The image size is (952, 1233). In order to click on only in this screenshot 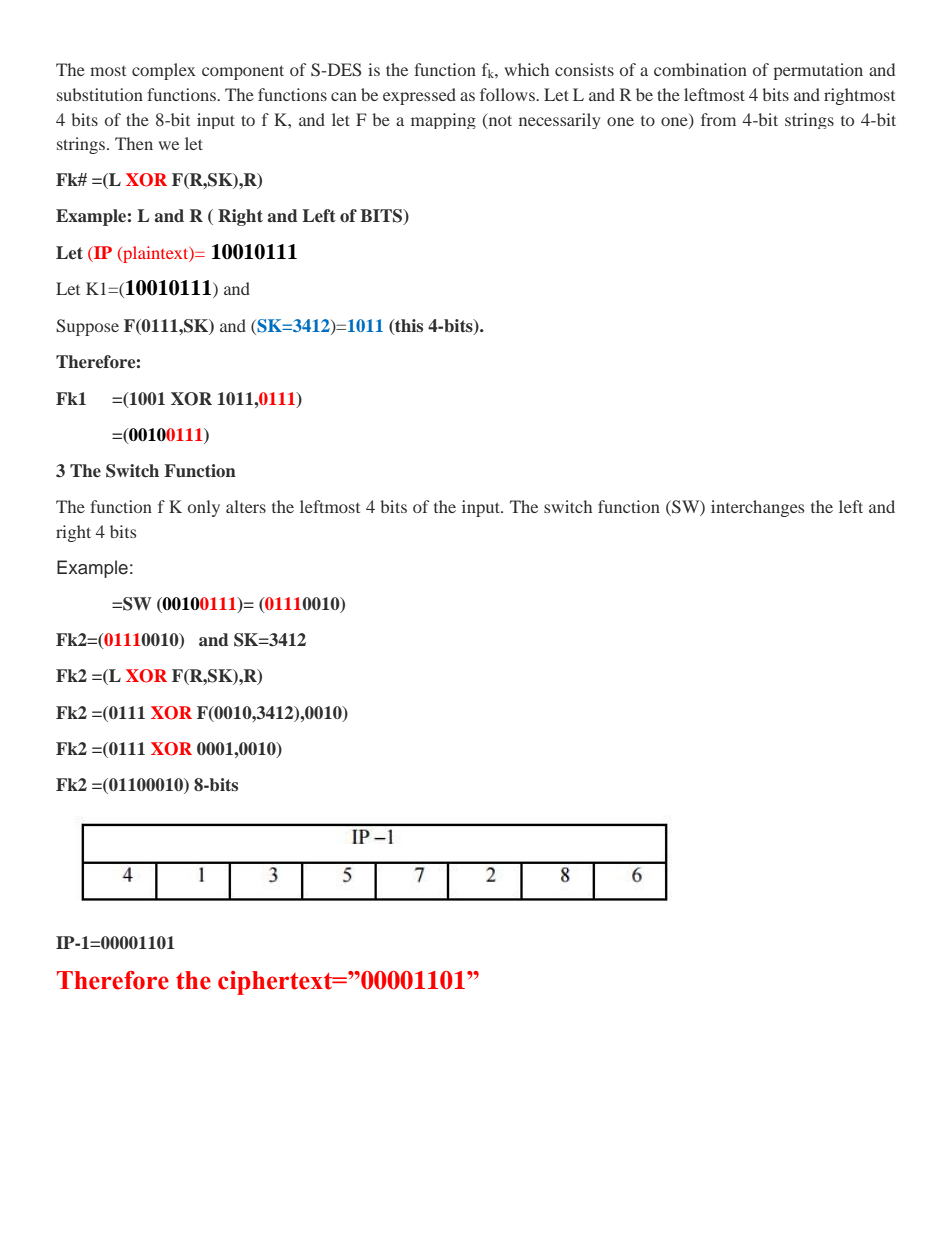, I will do `click(204, 508)`.
